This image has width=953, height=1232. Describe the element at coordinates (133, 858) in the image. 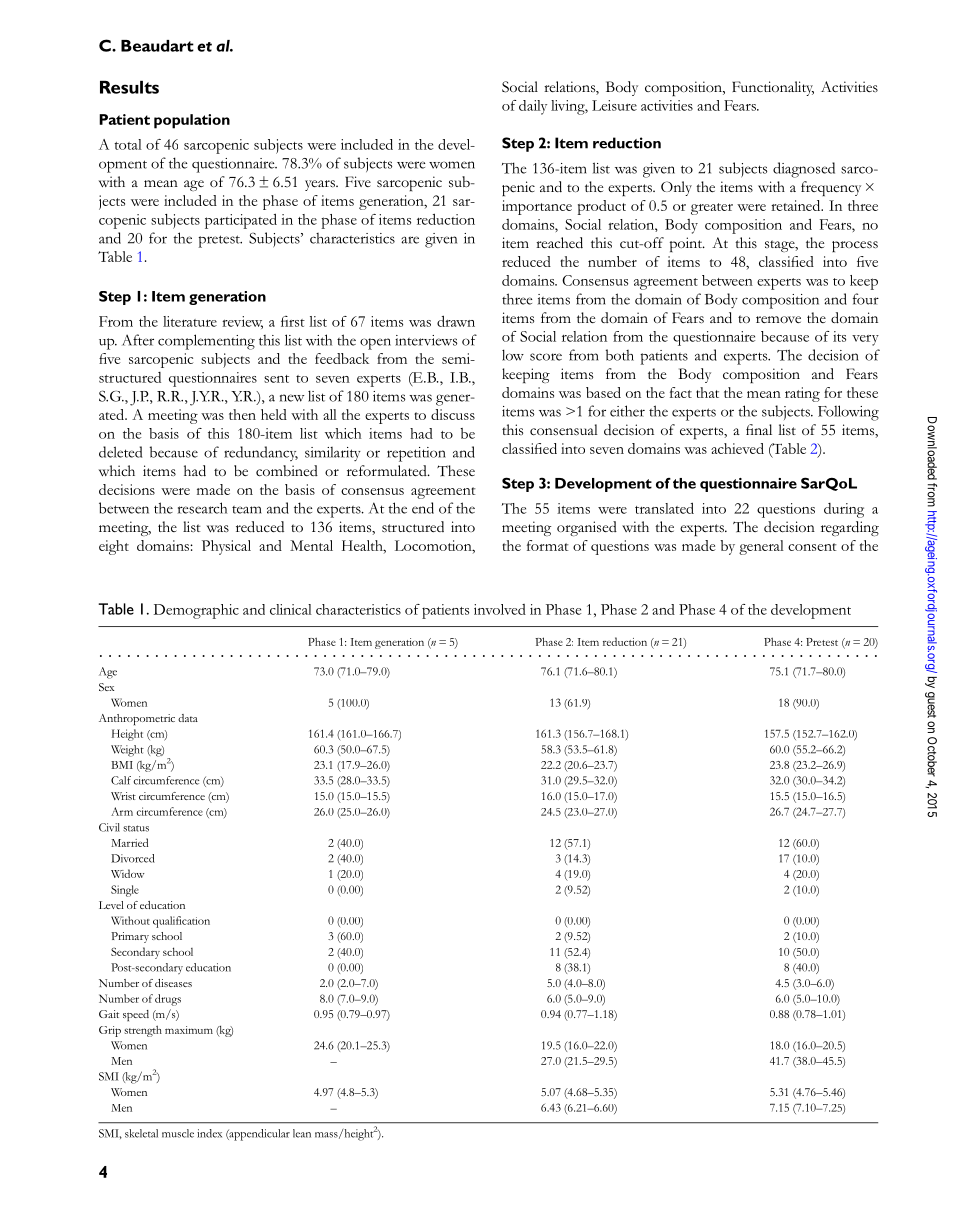

I see `Divorced` at that location.
